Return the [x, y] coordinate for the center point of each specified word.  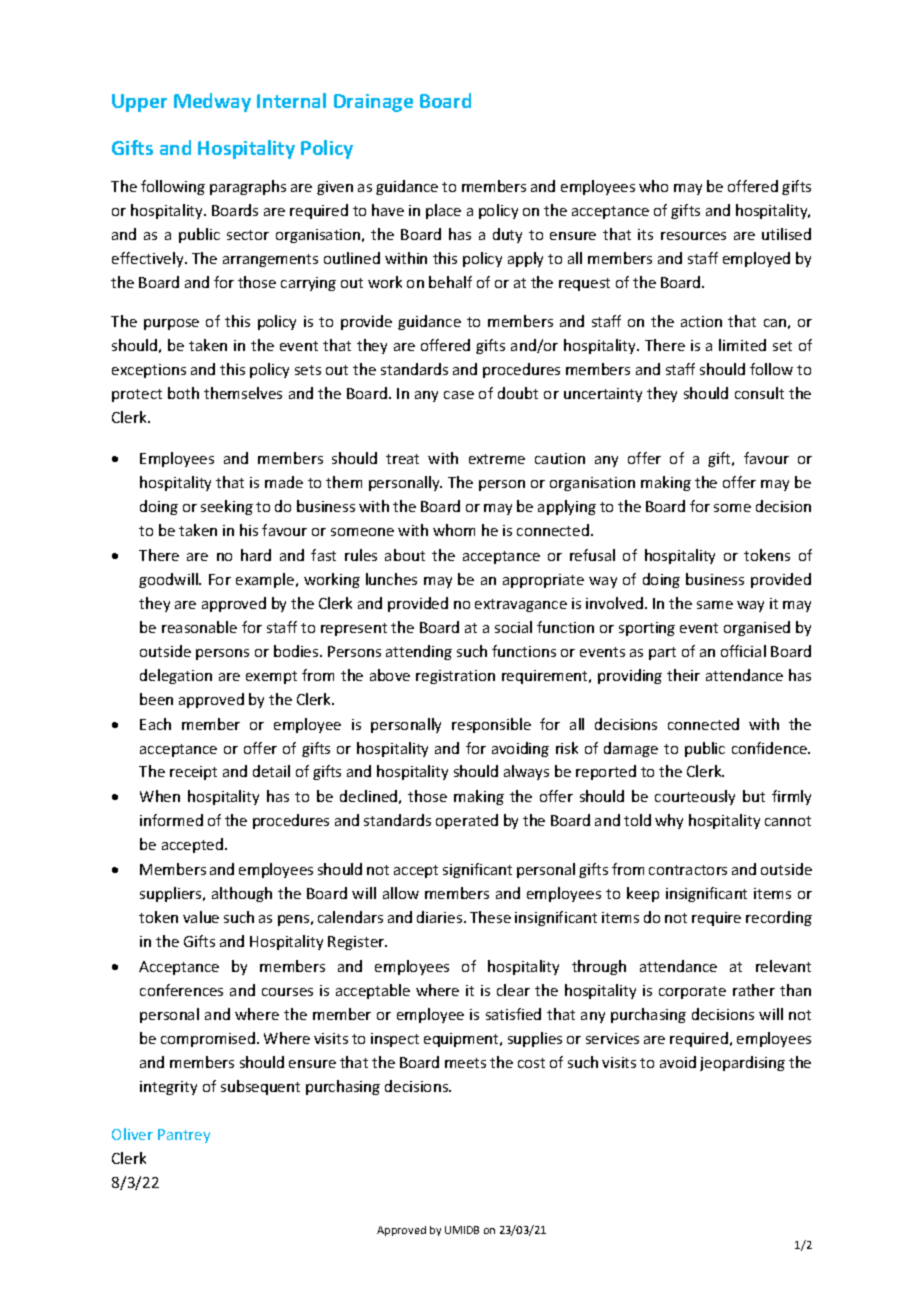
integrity [168, 1088]
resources [693, 236]
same [715, 605]
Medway [212, 102]
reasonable [199, 627]
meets [465, 1063]
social [513, 627]
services [612, 1038]
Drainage [373, 103]
